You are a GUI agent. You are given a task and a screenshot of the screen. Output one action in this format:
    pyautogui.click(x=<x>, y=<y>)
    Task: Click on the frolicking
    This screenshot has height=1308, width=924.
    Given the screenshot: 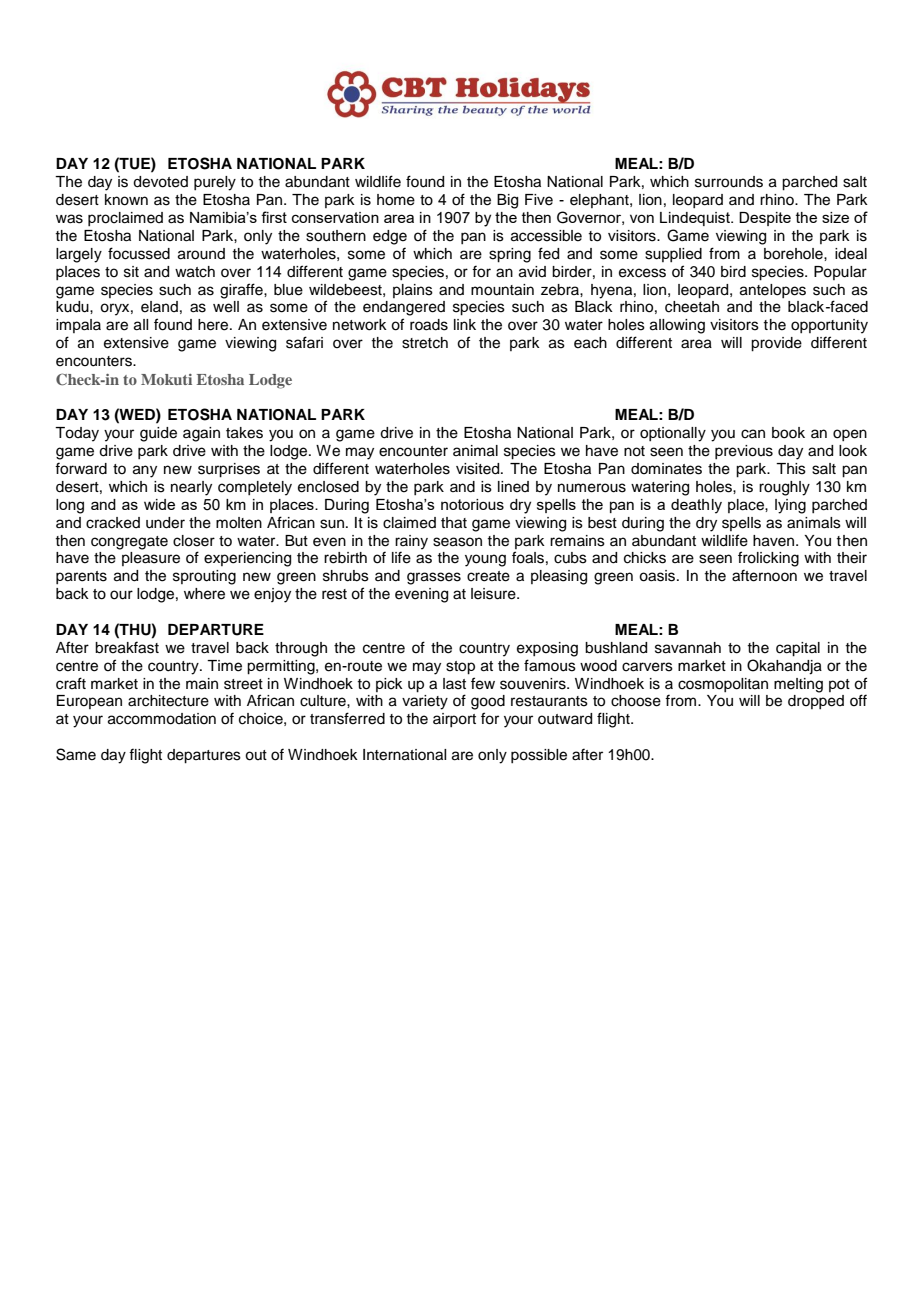 What is the action you would take?
    pyautogui.click(x=768, y=559)
